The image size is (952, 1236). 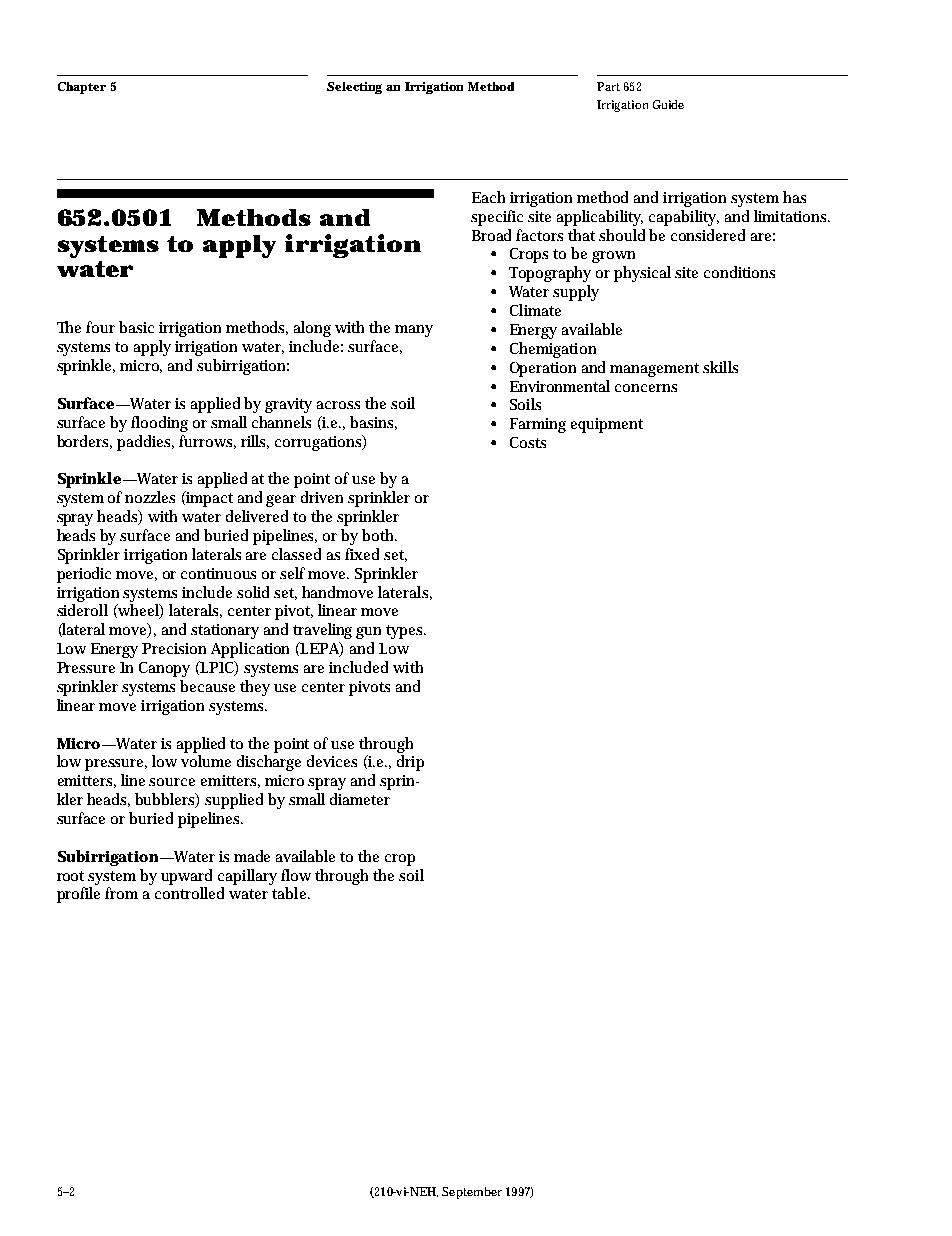 What do you see at coordinates (472, 1193) in the screenshot?
I see `September` at bounding box center [472, 1193].
